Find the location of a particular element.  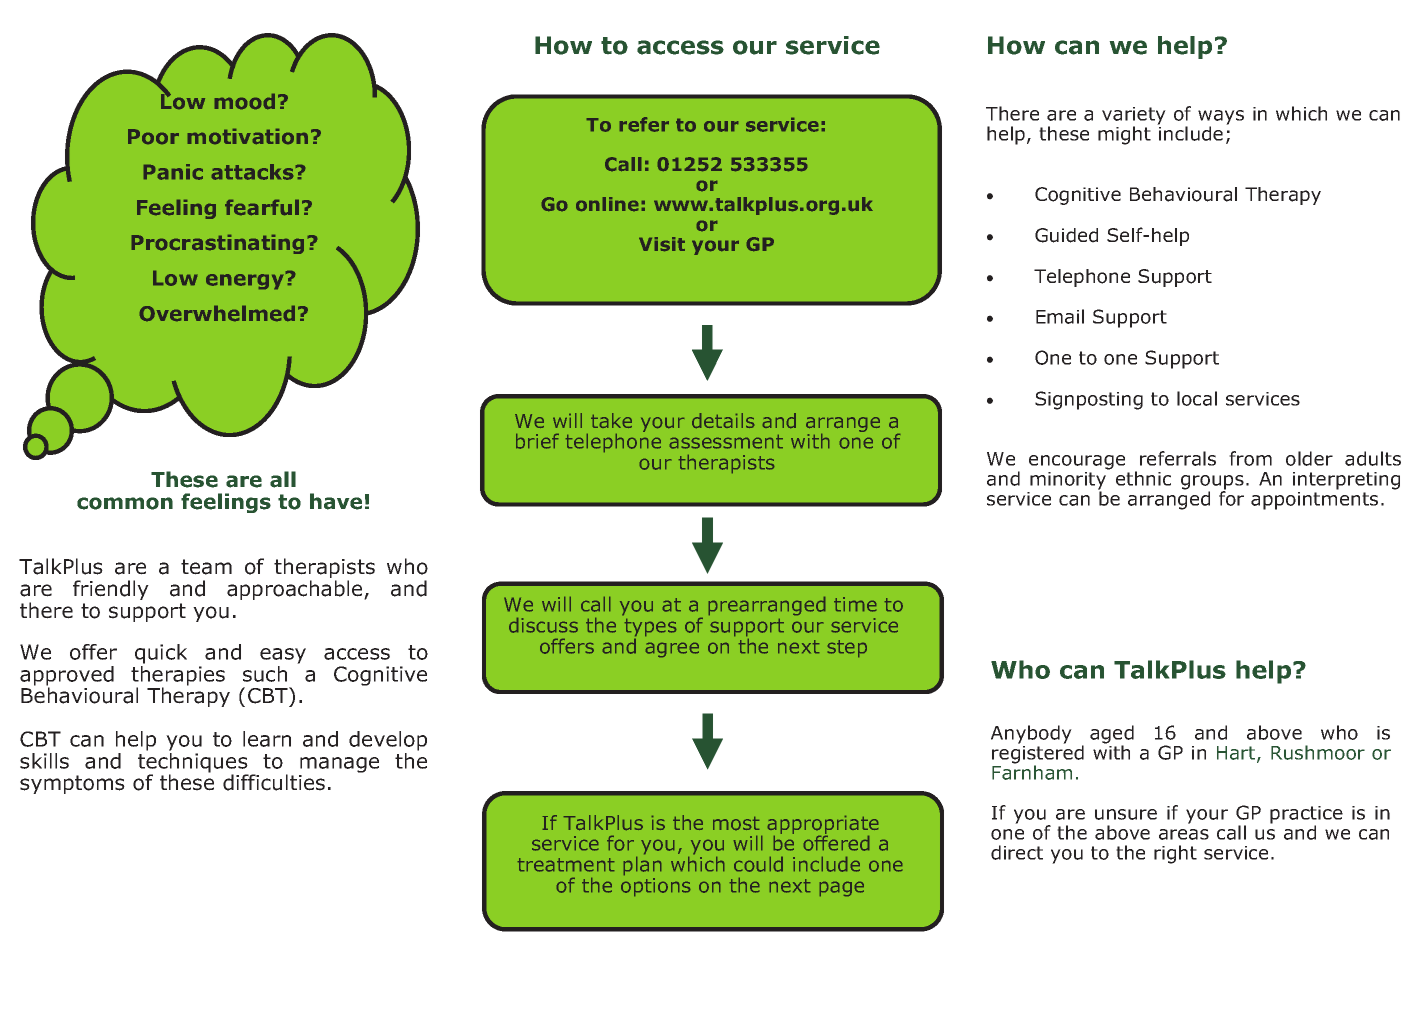

difficulties is located at coordinates (274, 782).
